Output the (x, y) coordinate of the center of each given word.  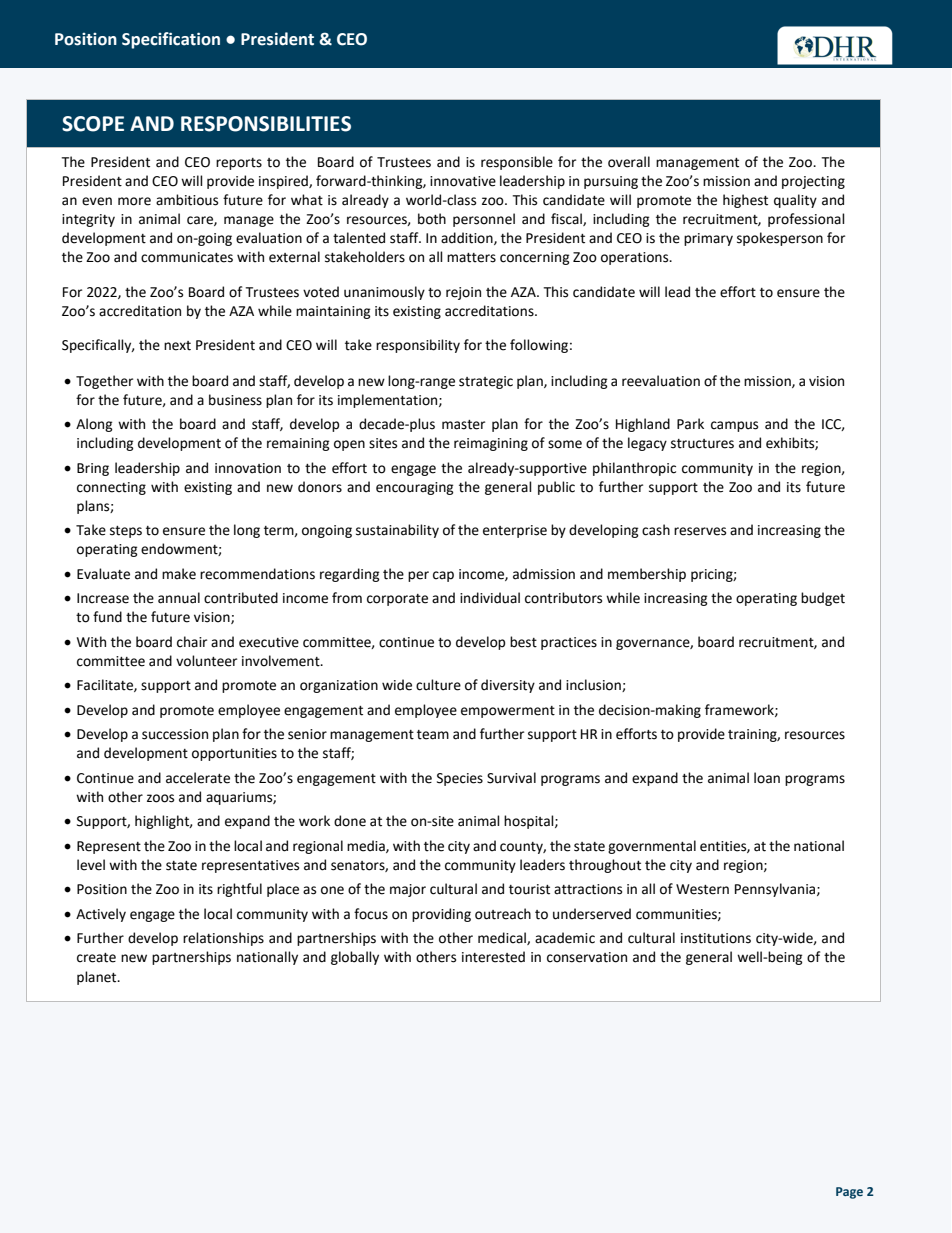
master (463, 425)
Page (849, 1193)
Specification (171, 40)
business (235, 400)
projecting (813, 182)
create (96, 958)
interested (493, 957)
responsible (517, 163)
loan (767, 778)
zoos (160, 798)
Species (460, 779)
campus (734, 426)
